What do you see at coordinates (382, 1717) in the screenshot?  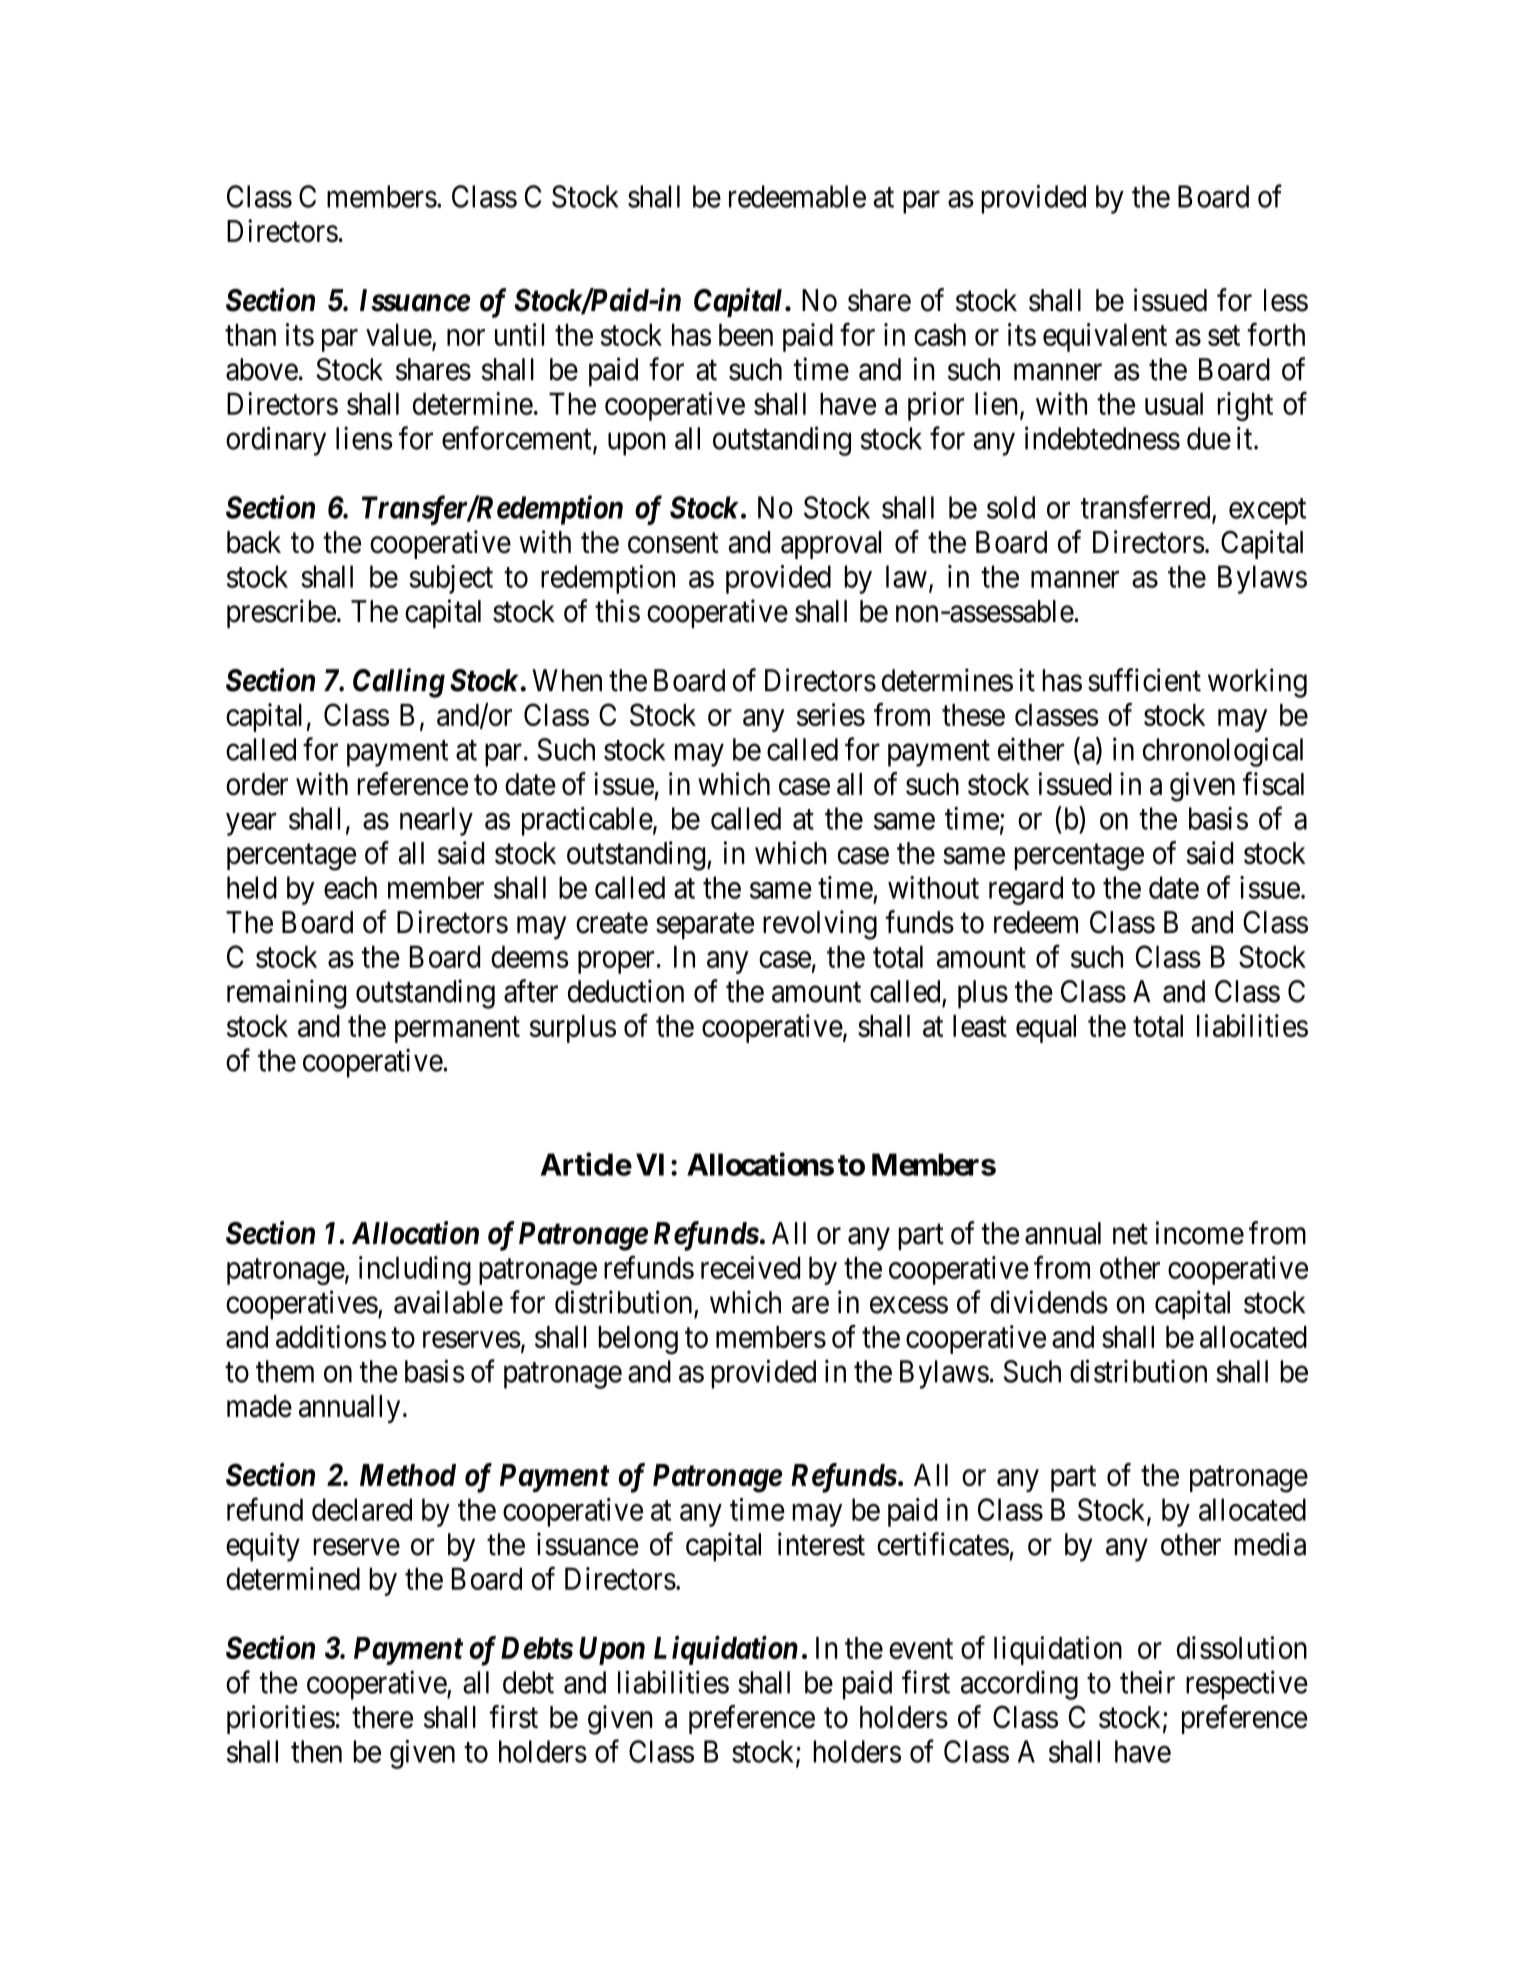 I see `there` at bounding box center [382, 1717].
